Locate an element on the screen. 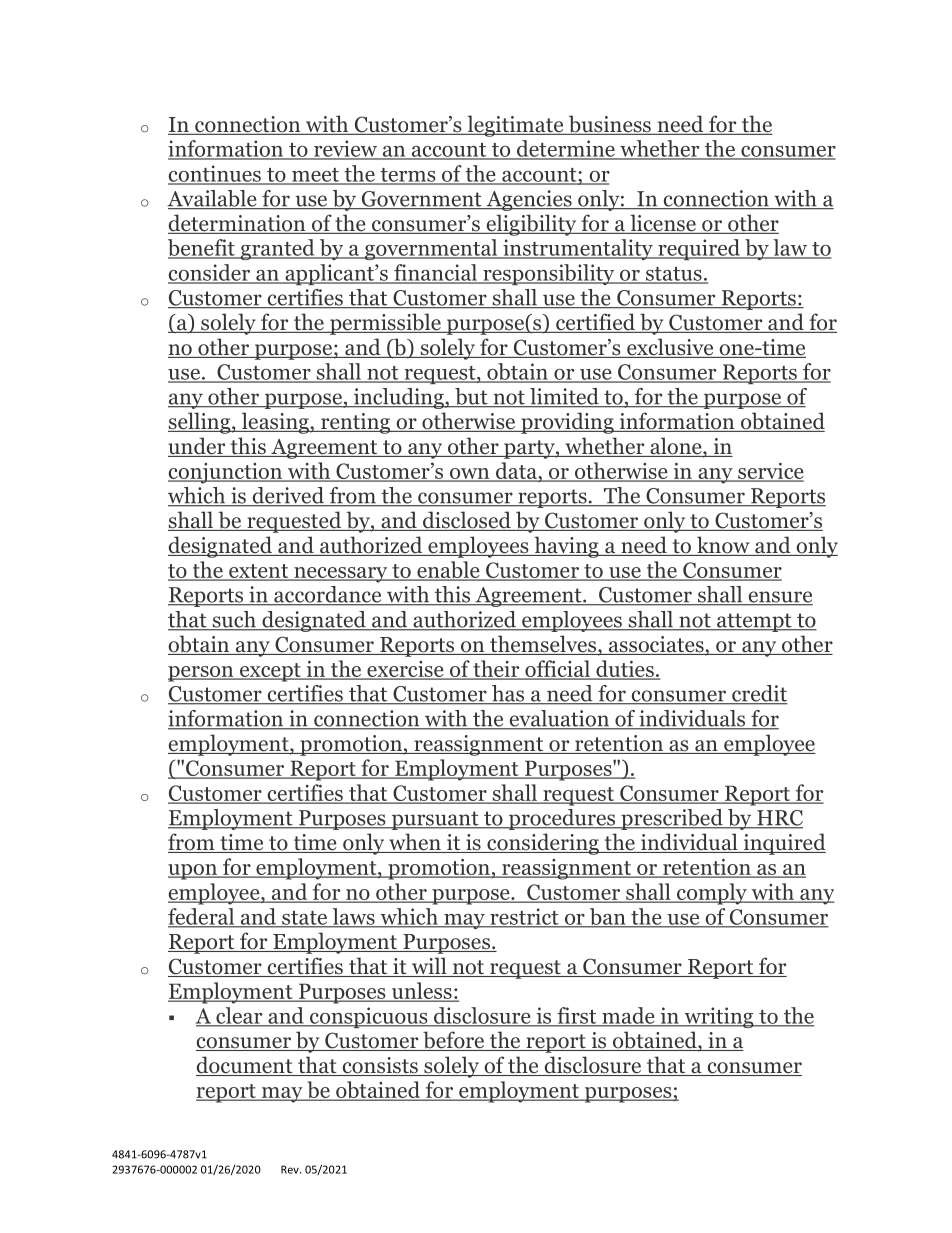 The width and height of the screenshot is (952, 1233). enable is located at coordinates (448, 571).
